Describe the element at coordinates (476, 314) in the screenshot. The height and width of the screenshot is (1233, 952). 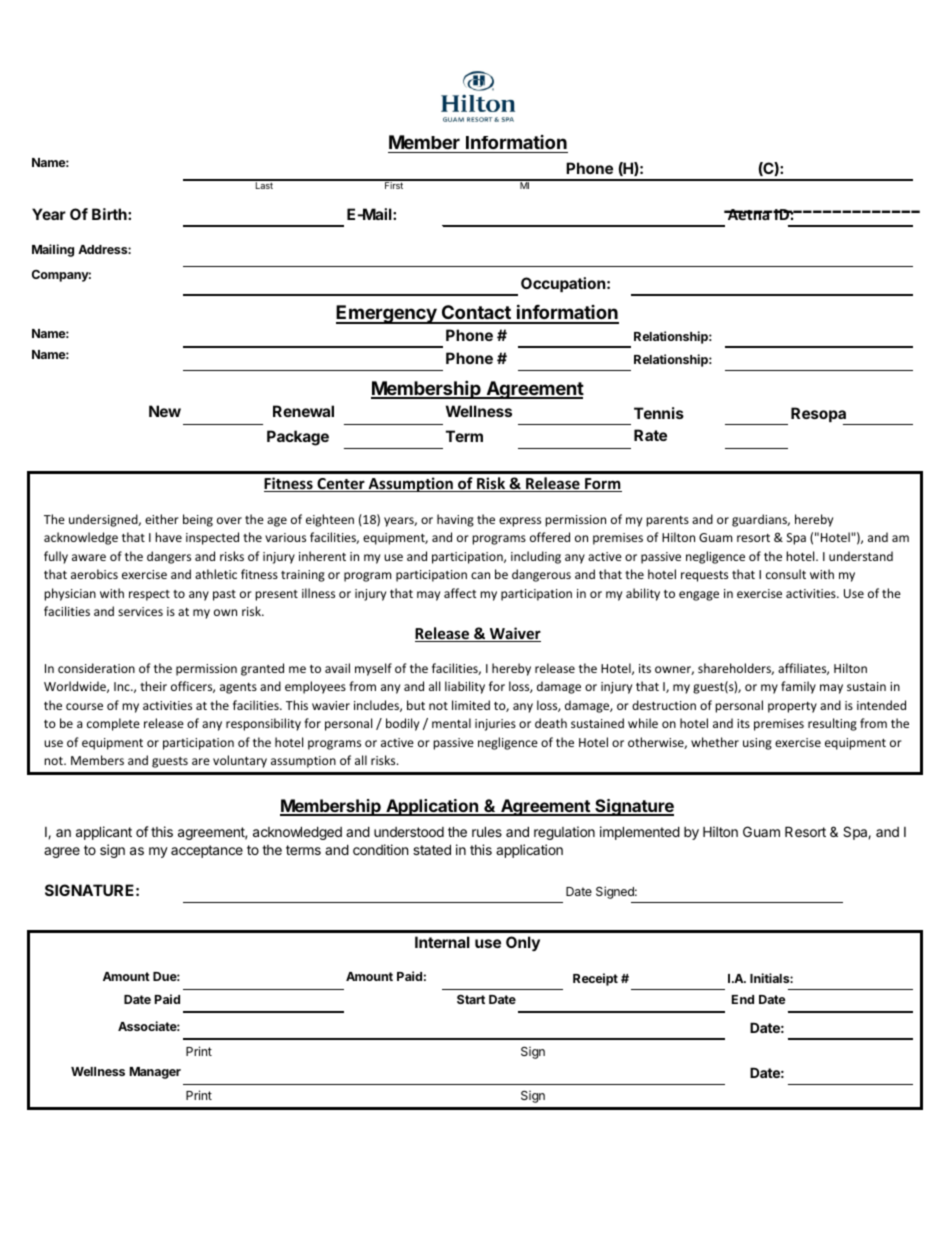
I see `Contact` at that location.
